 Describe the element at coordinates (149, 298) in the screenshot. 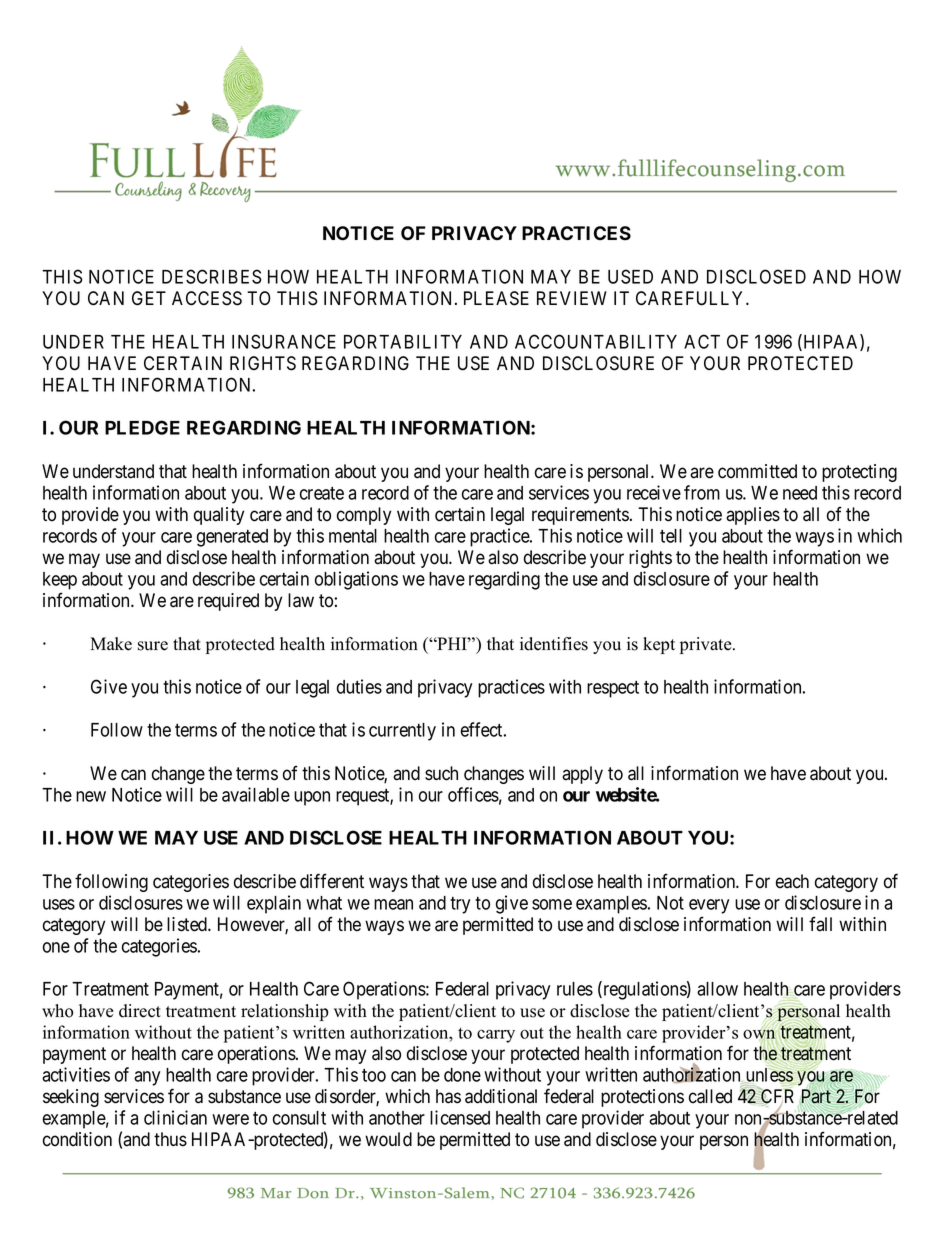

I see `GET` at that location.
